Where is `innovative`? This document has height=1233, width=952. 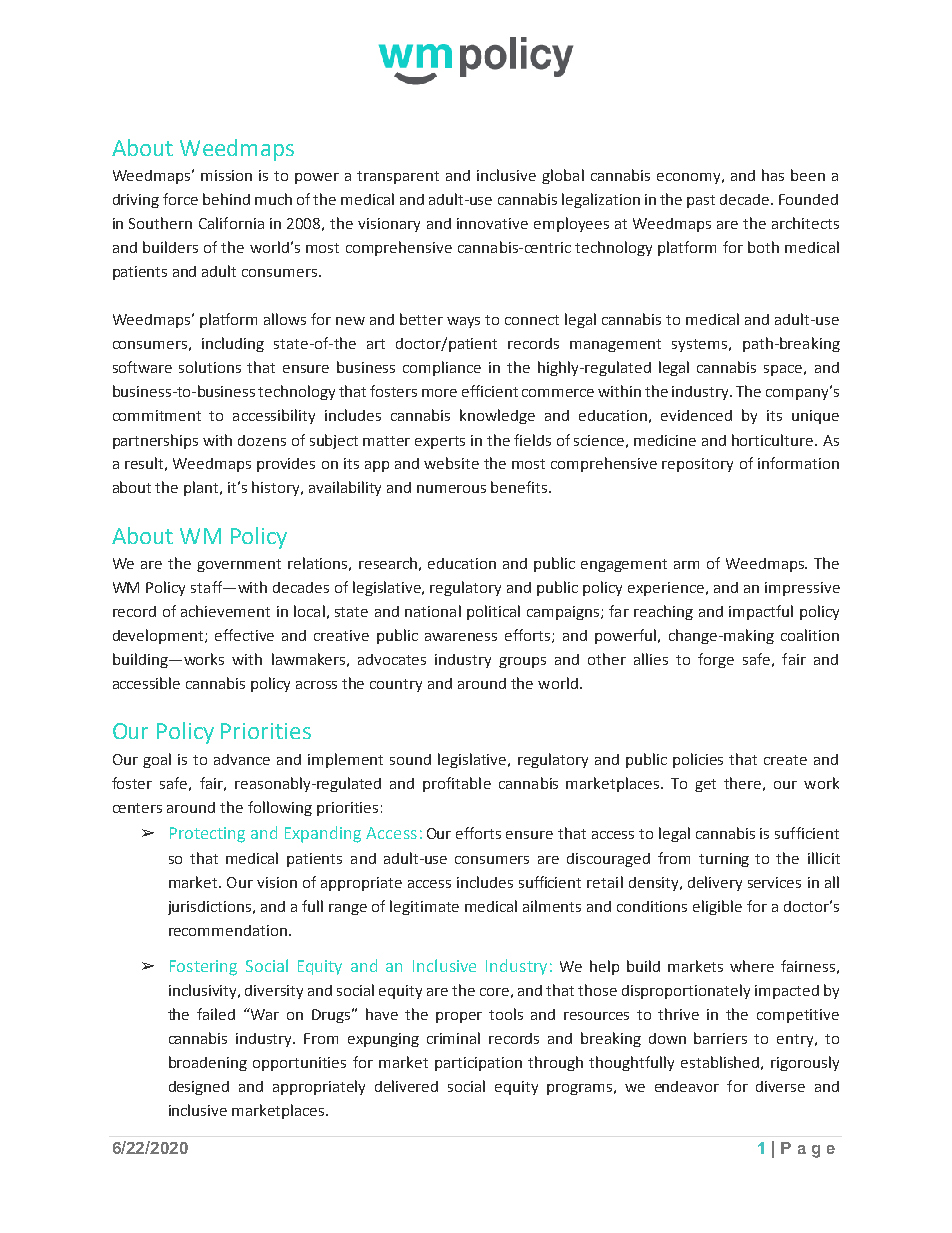
innovative is located at coordinates (492, 223).
